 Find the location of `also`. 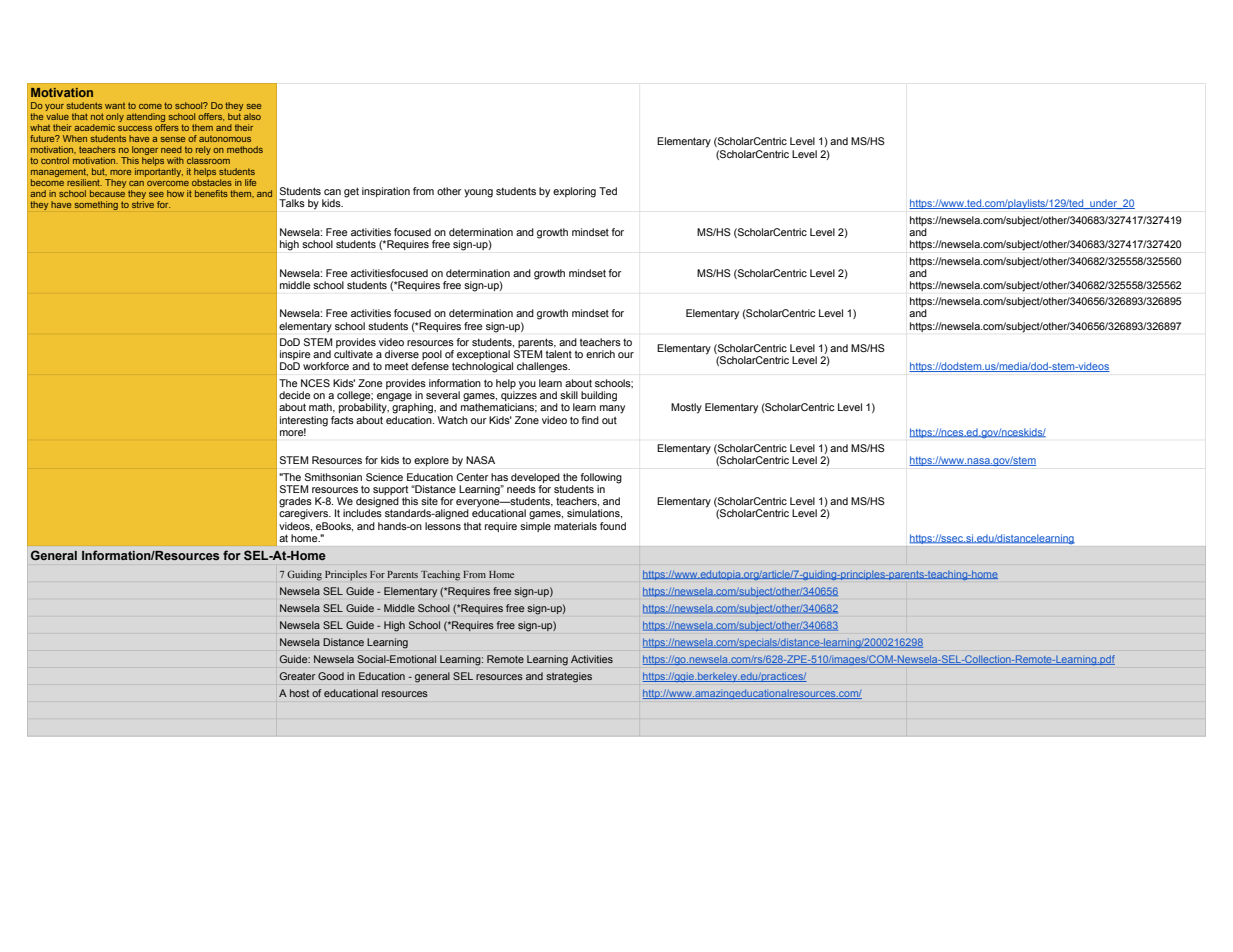

also is located at coordinates (252, 116).
